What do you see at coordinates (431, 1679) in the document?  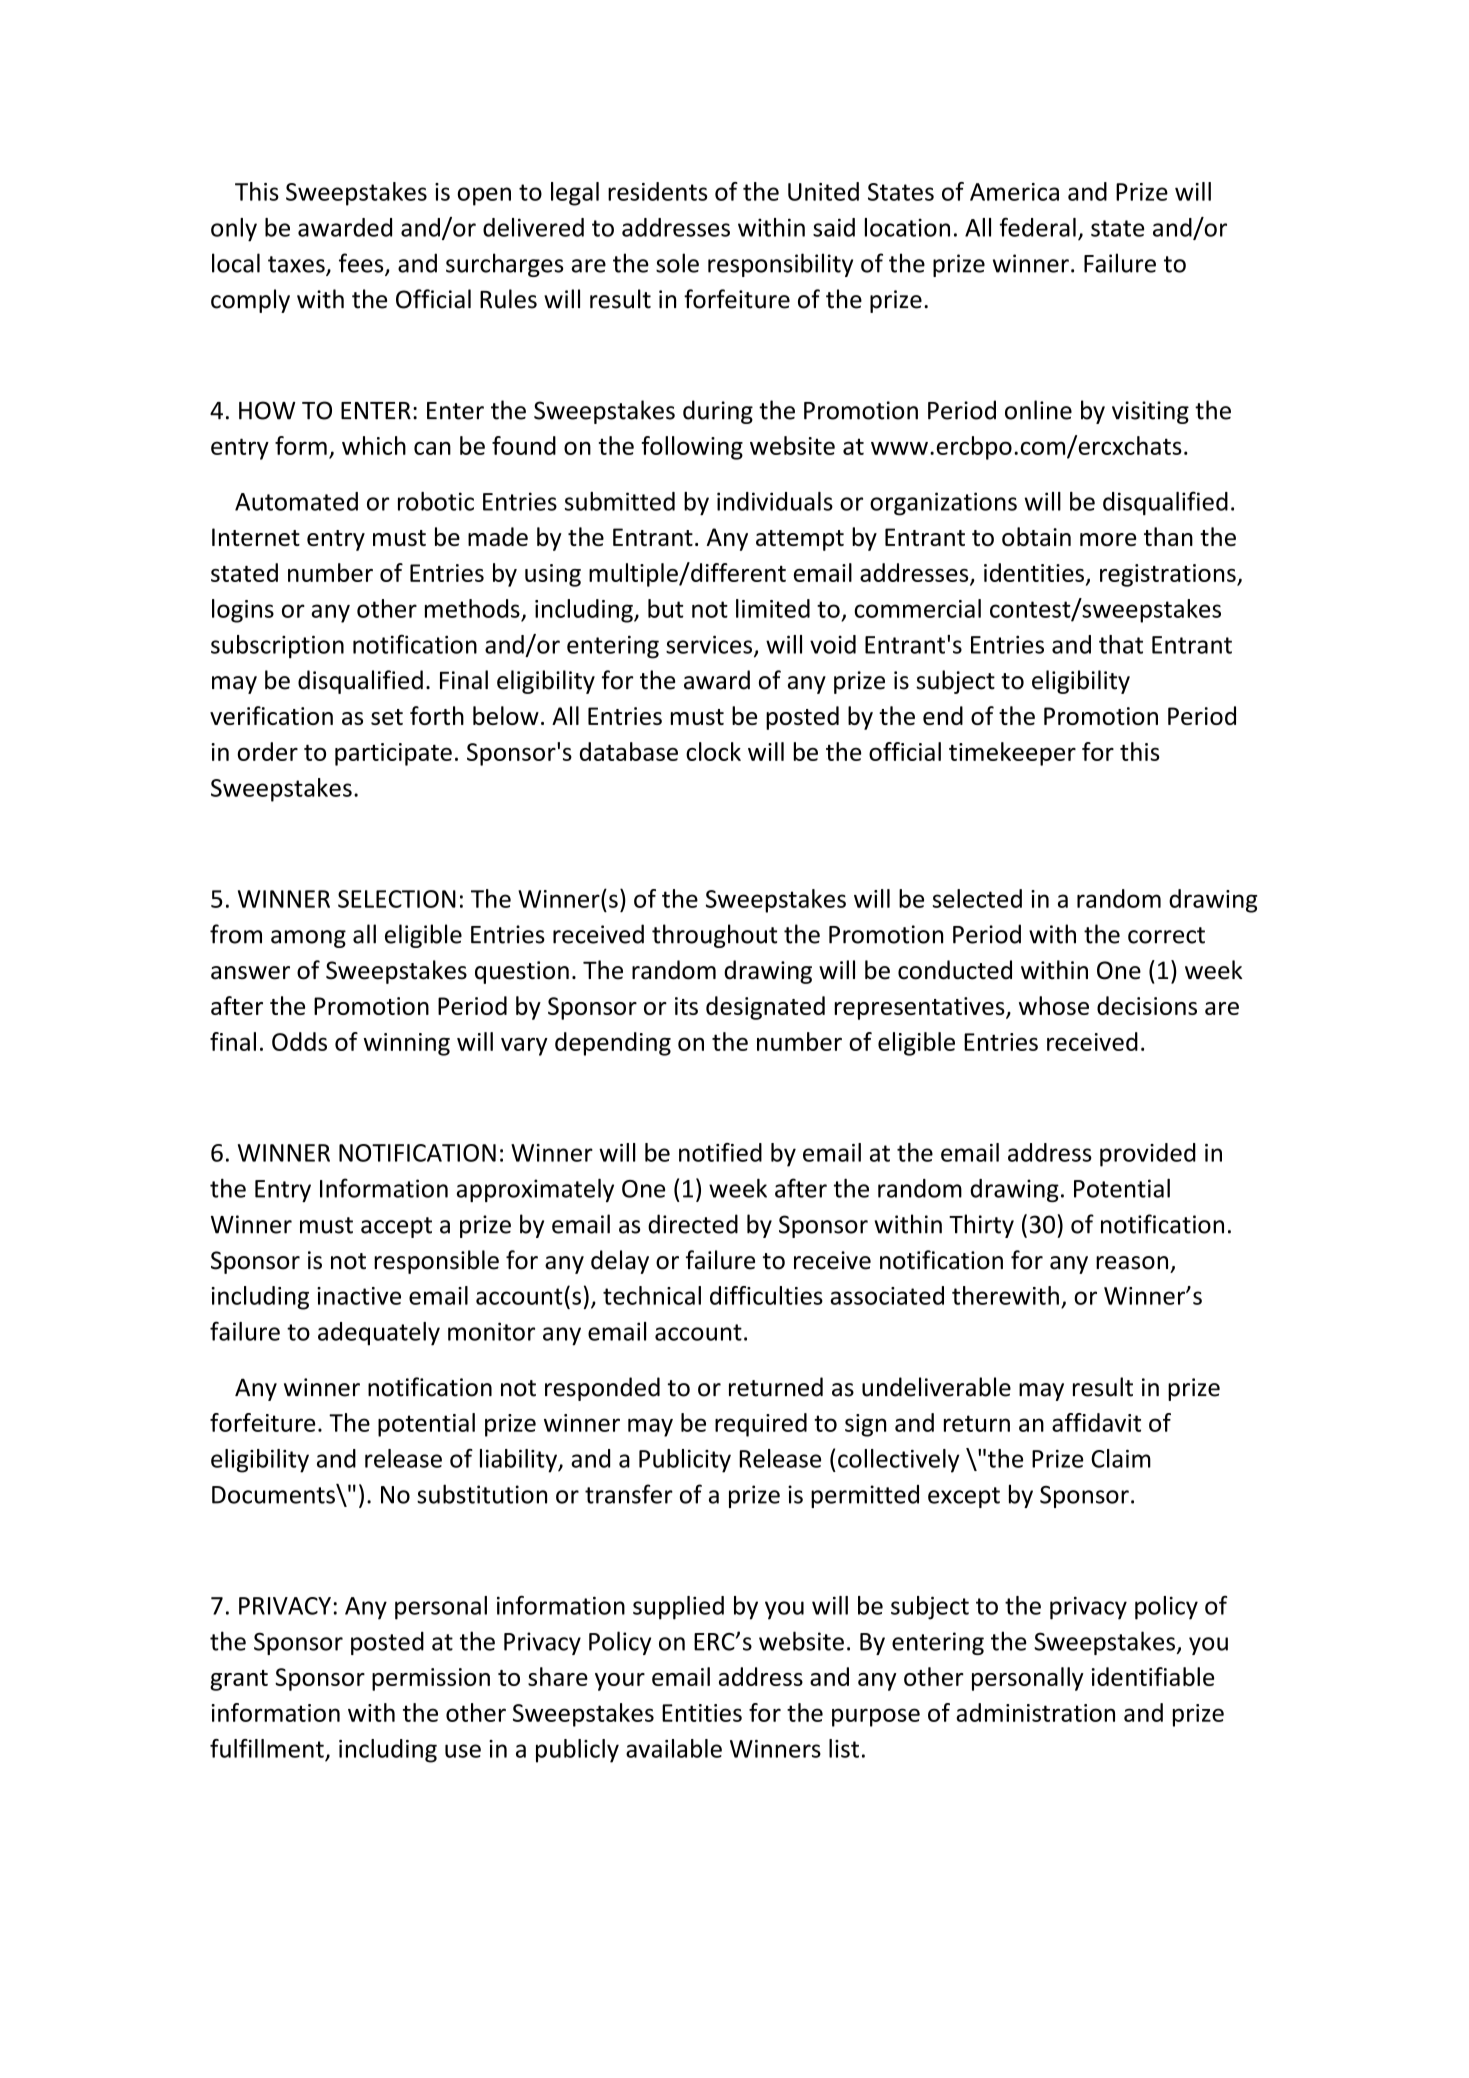 I see `permission` at bounding box center [431, 1679].
